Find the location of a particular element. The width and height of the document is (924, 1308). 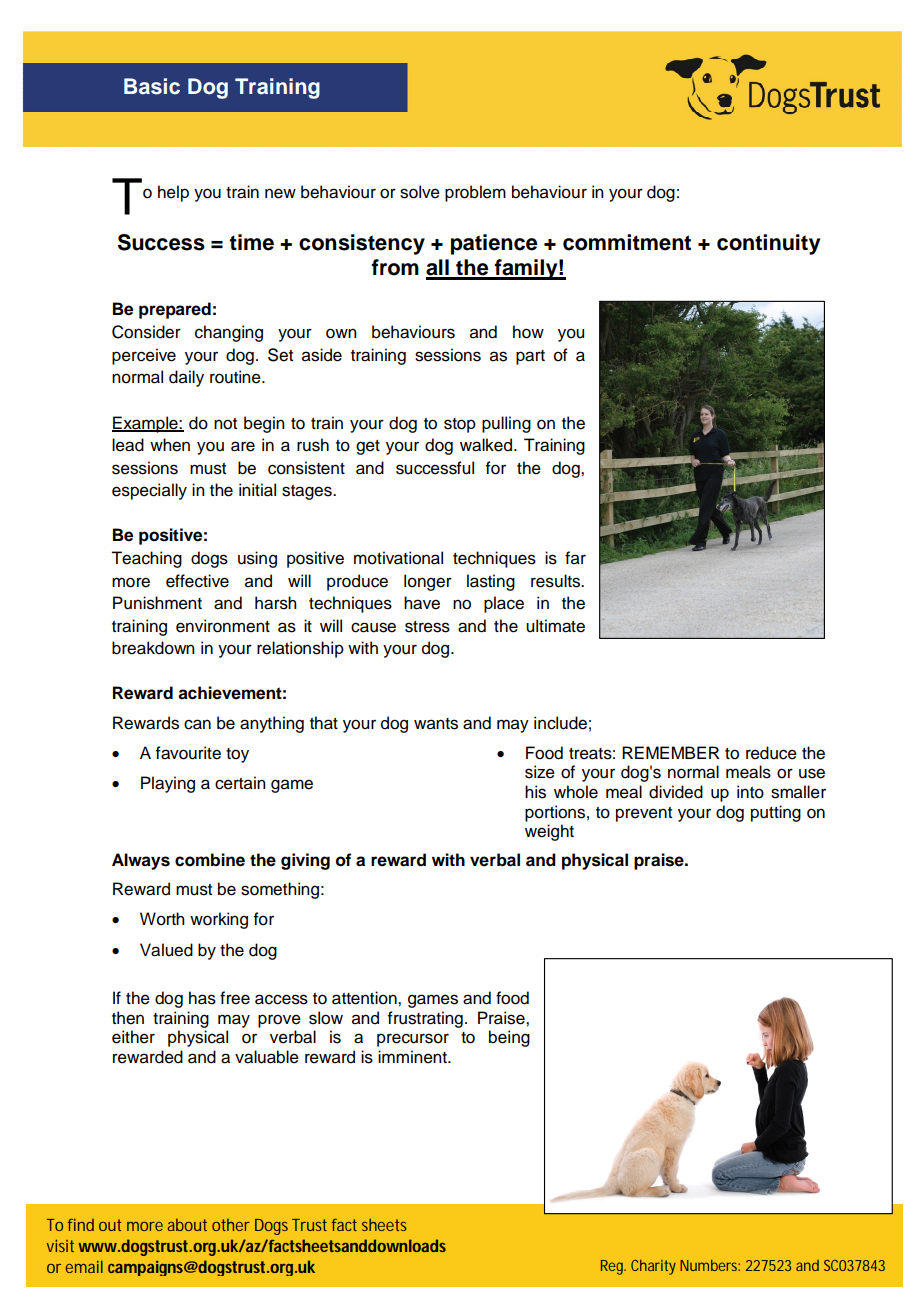

Basic is located at coordinates (152, 86).
